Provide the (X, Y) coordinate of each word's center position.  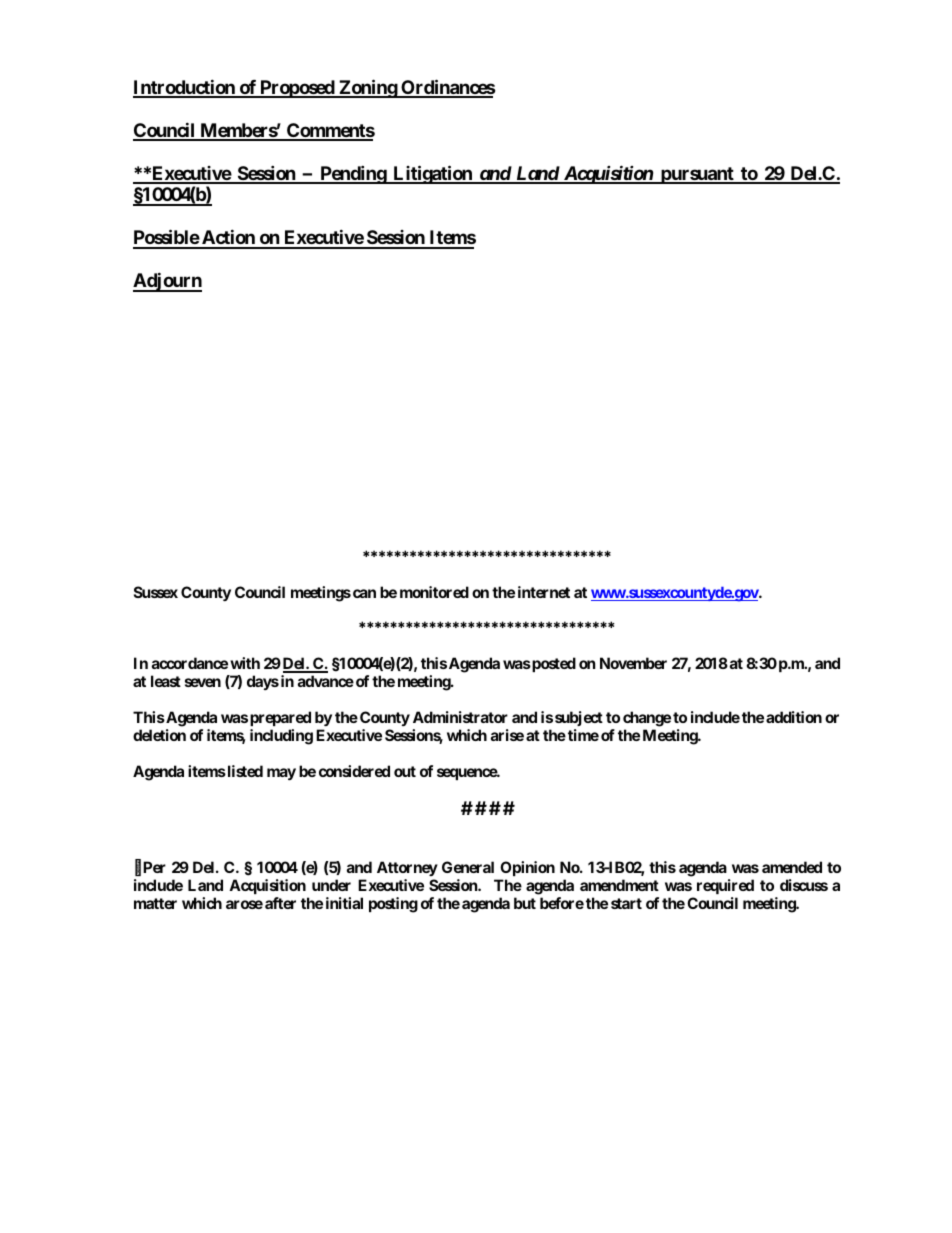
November (633, 663)
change (647, 719)
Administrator (460, 717)
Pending (353, 174)
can (364, 593)
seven (203, 682)
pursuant (697, 175)
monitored (434, 592)
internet (544, 592)
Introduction (185, 88)
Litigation (432, 174)
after (280, 903)
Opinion (527, 868)
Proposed (297, 89)
